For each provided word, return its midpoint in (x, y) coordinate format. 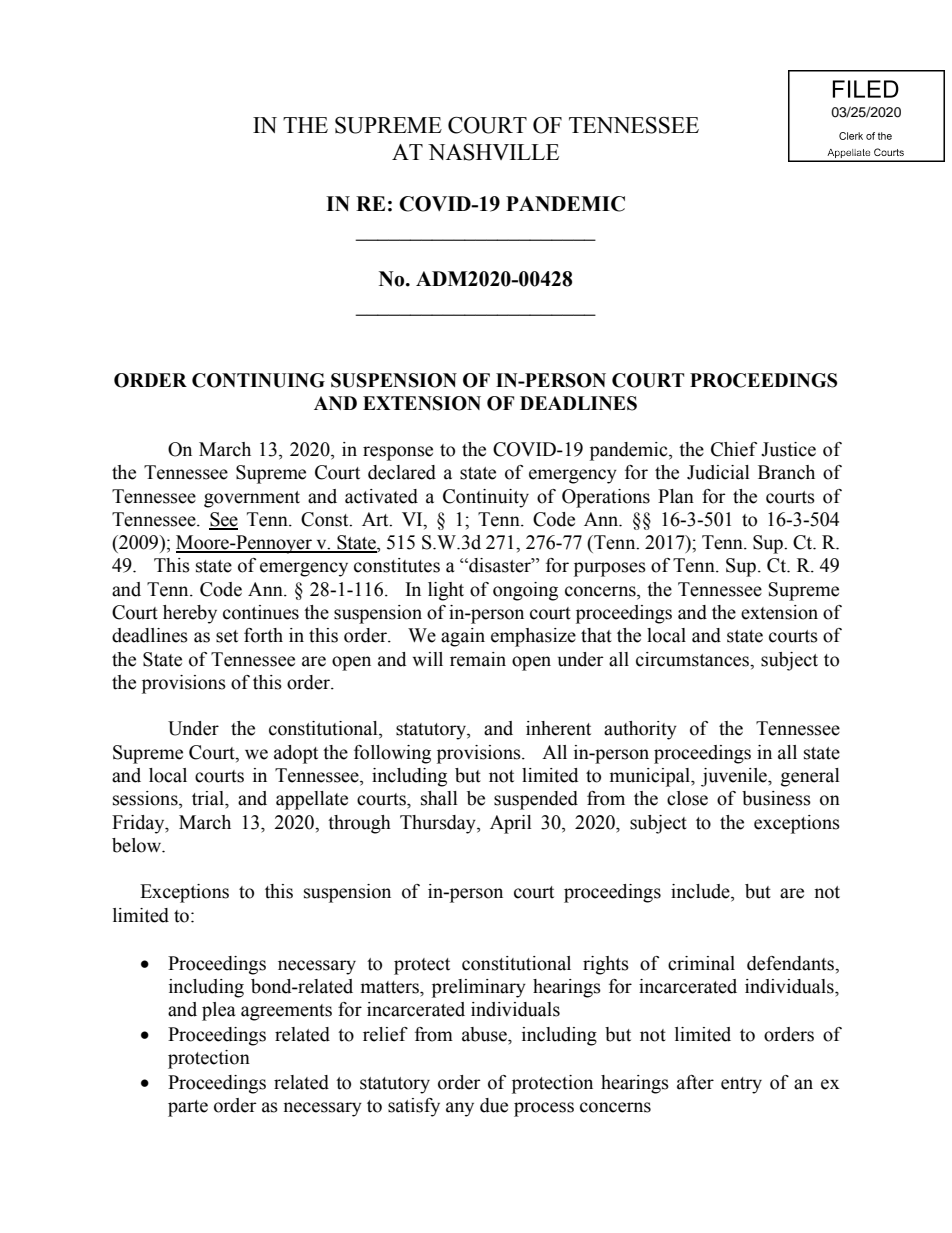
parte (188, 1108)
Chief (734, 449)
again (463, 637)
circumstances (694, 660)
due (494, 1105)
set (227, 636)
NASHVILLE (493, 152)
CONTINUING (258, 380)
